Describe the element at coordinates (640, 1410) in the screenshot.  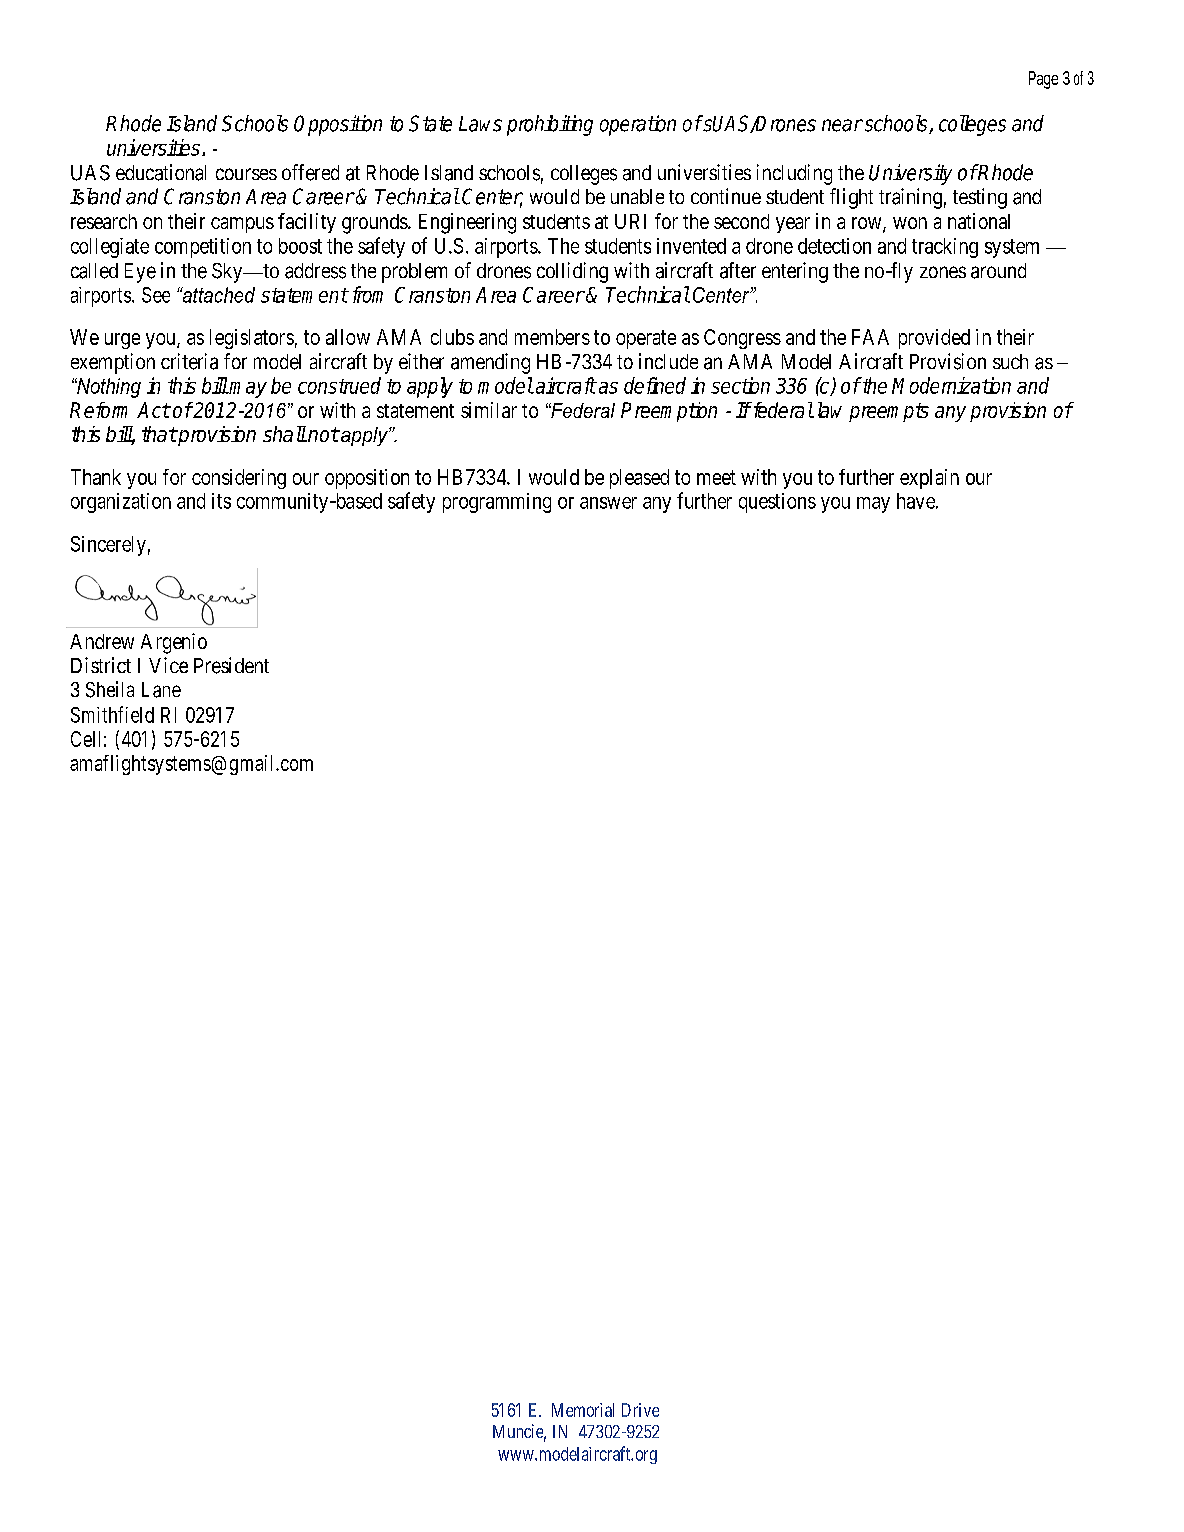
I see `Drive` at that location.
